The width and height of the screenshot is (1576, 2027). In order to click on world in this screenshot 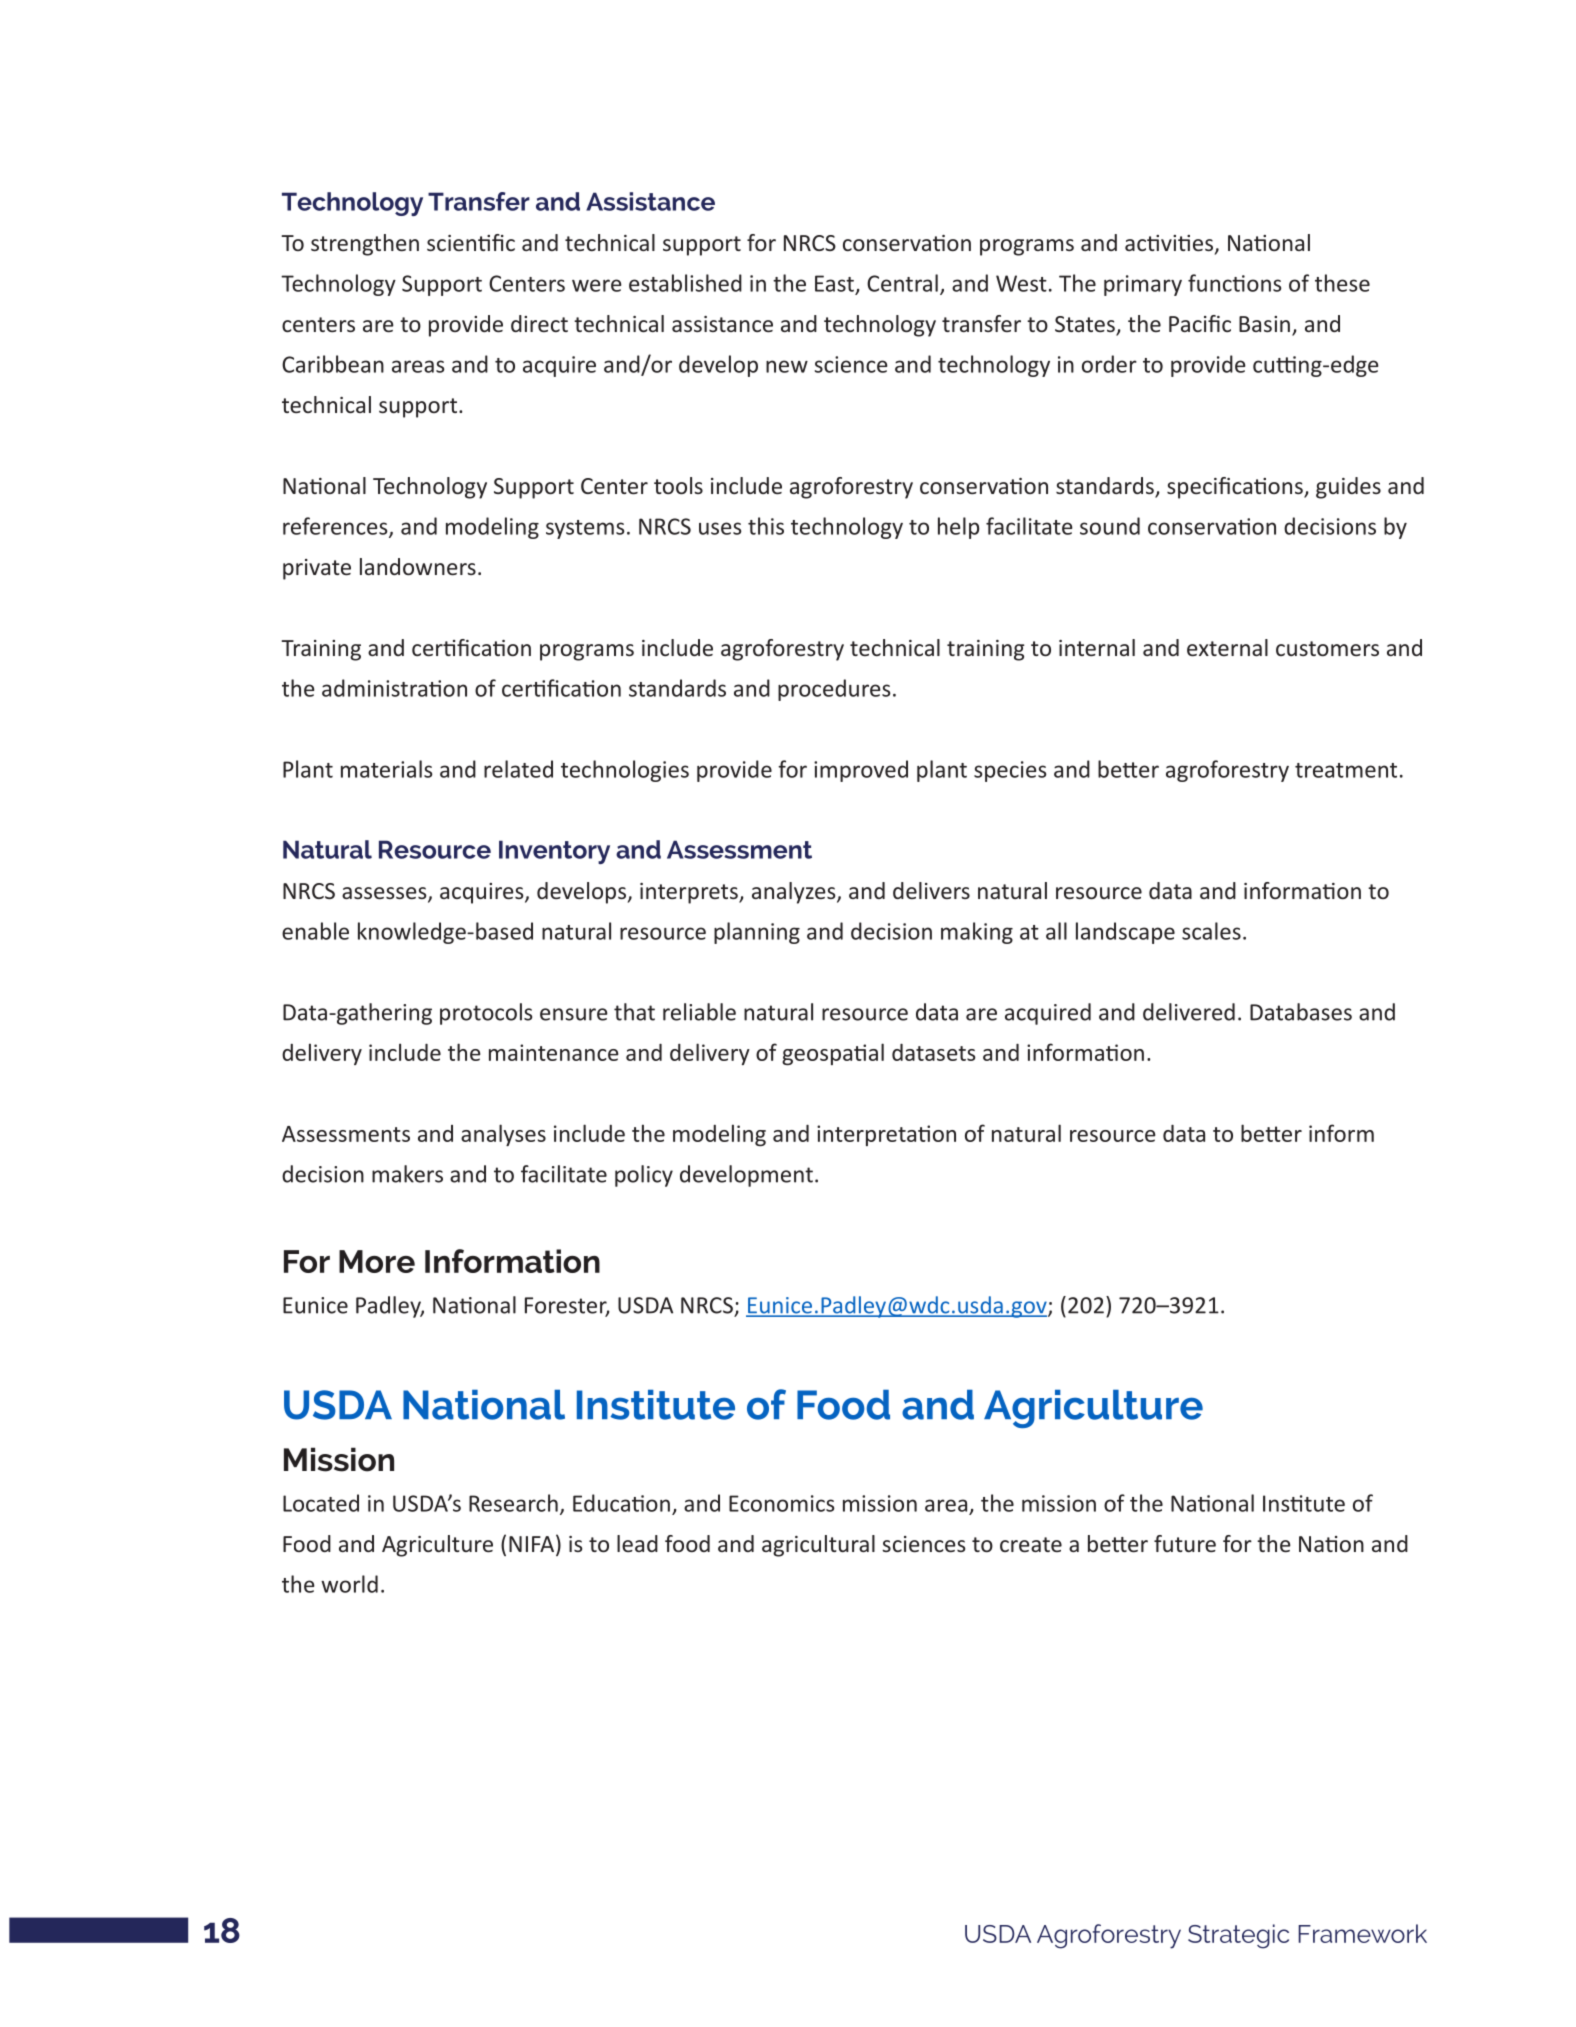, I will do `click(349, 1584)`.
